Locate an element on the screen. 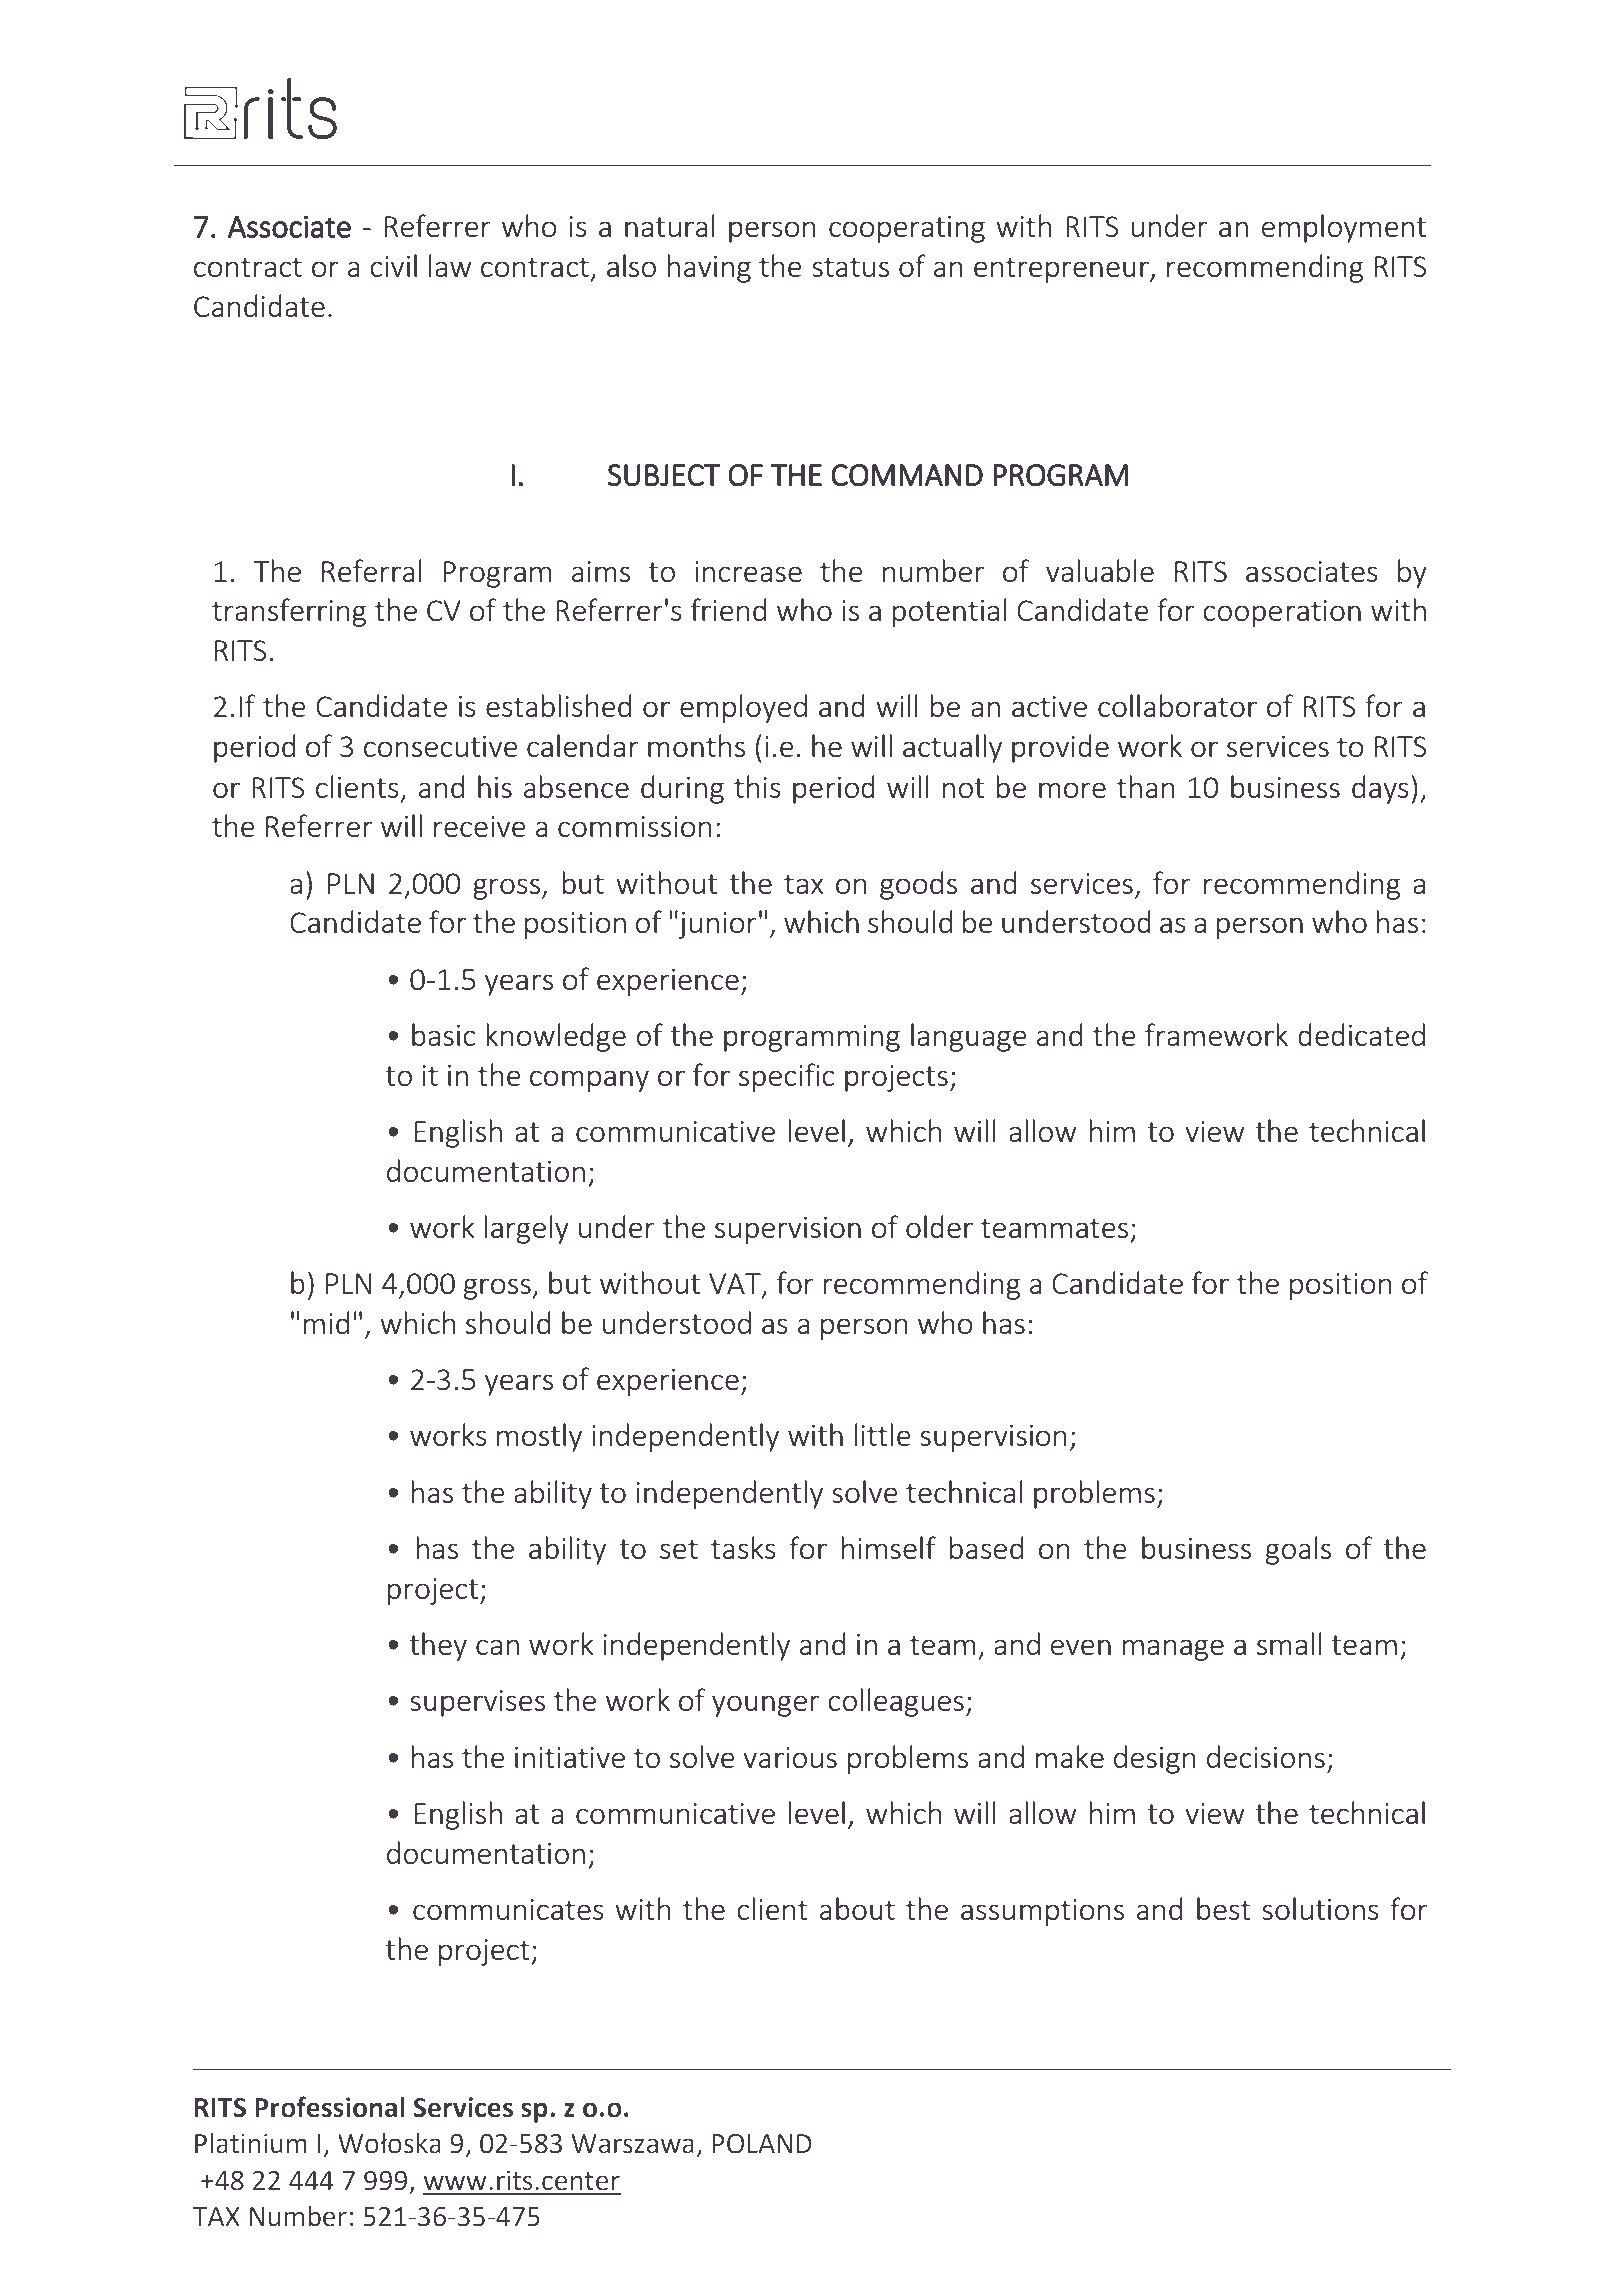 Image resolution: width=1621 pixels, height=2292 pixels. Professional is located at coordinates (329, 2107).
